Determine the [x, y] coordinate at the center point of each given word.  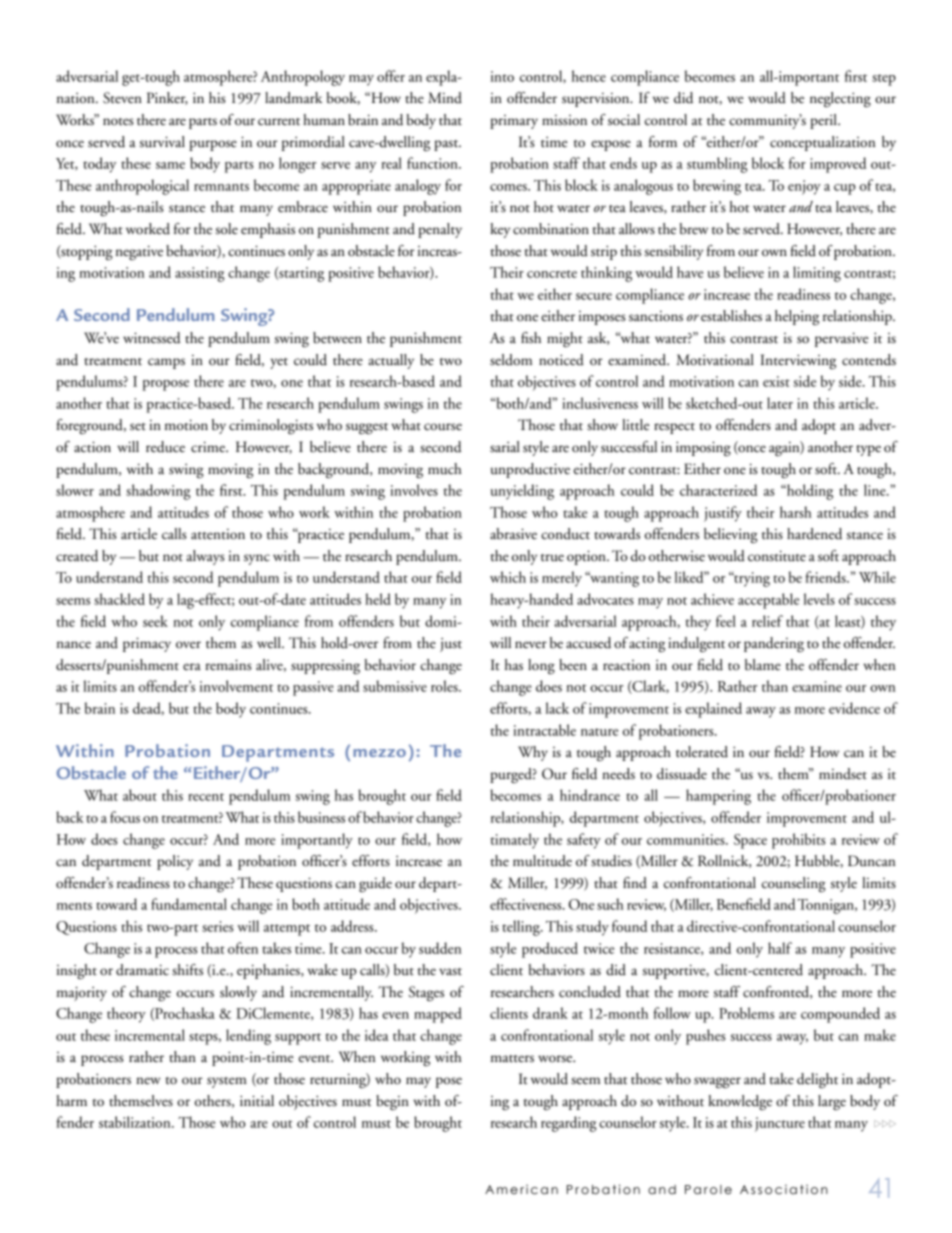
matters [512, 1059]
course [443, 427]
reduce [165, 447]
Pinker [167, 98]
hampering [718, 797]
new [148, 1081]
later [780, 403]
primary [514, 122]
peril [824, 121]
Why [533, 753]
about [140, 795]
